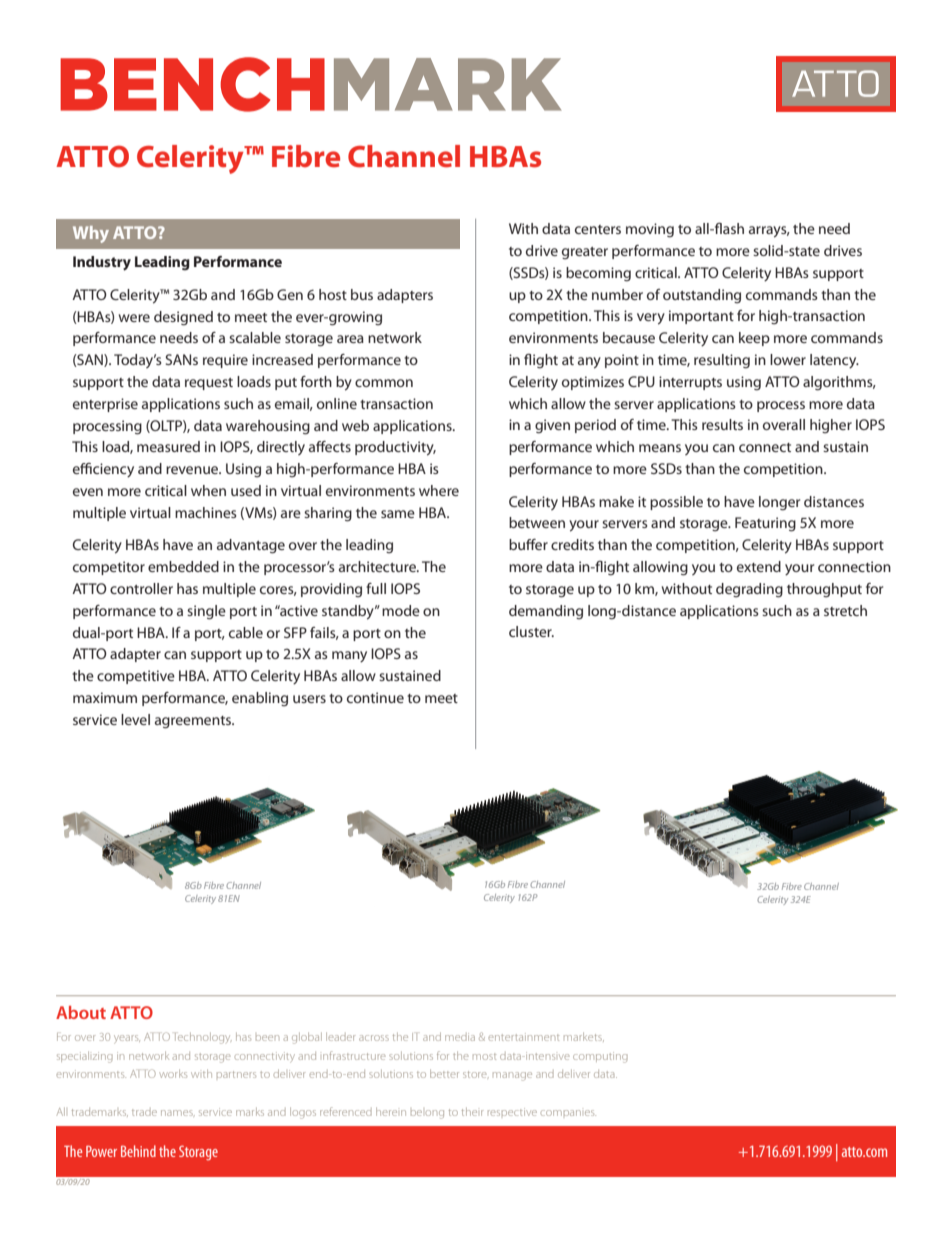 The image size is (952, 1233). I want to click on BENCHMARK, so click(310, 84).
